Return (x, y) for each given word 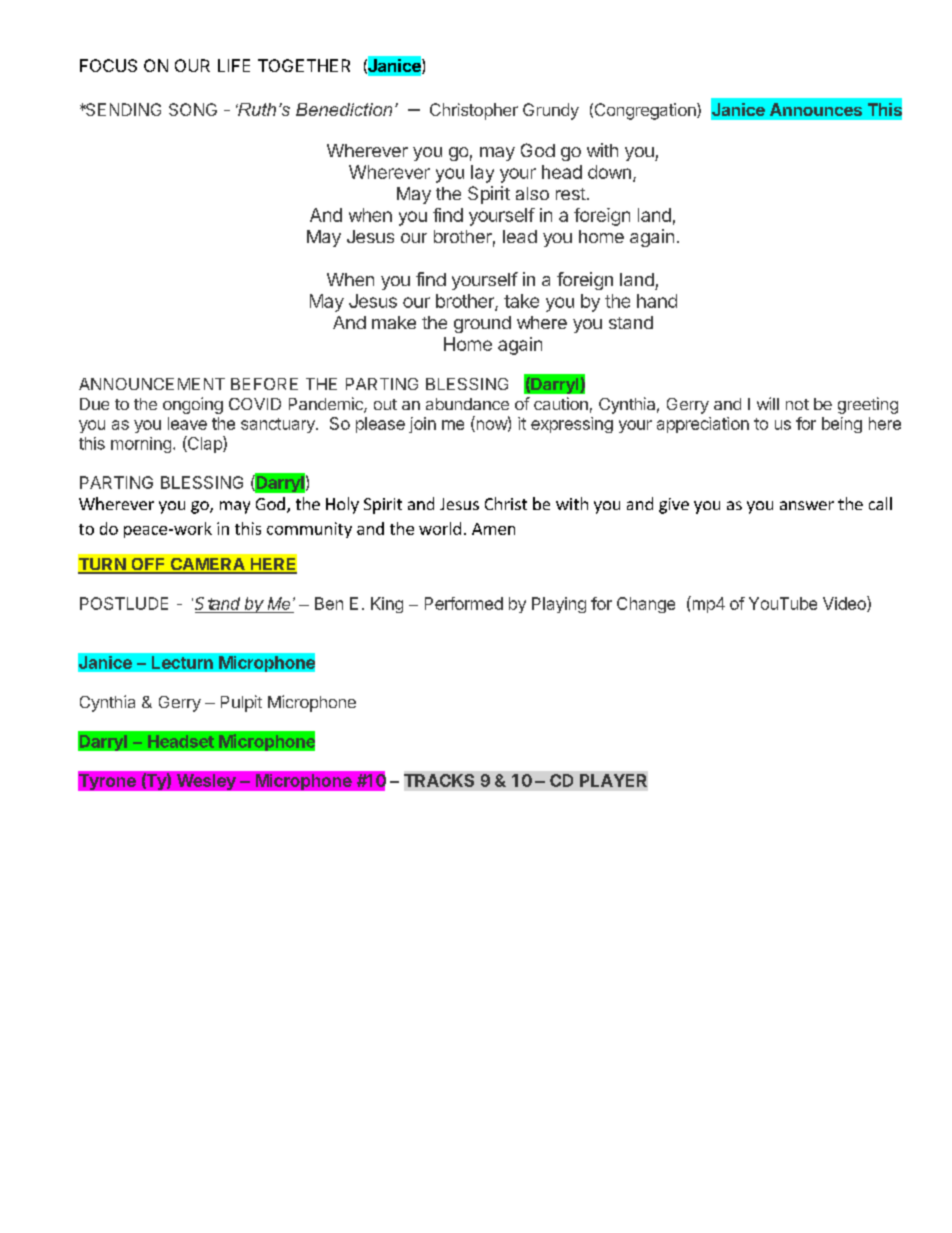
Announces (816, 109)
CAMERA (207, 565)
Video (845, 604)
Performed (464, 603)
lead (520, 236)
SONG (193, 109)
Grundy (551, 111)
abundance (467, 404)
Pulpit (241, 703)
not (797, 404)
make (394, 322)
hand (657, 301)
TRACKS (439, 780)
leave (187, 423)
